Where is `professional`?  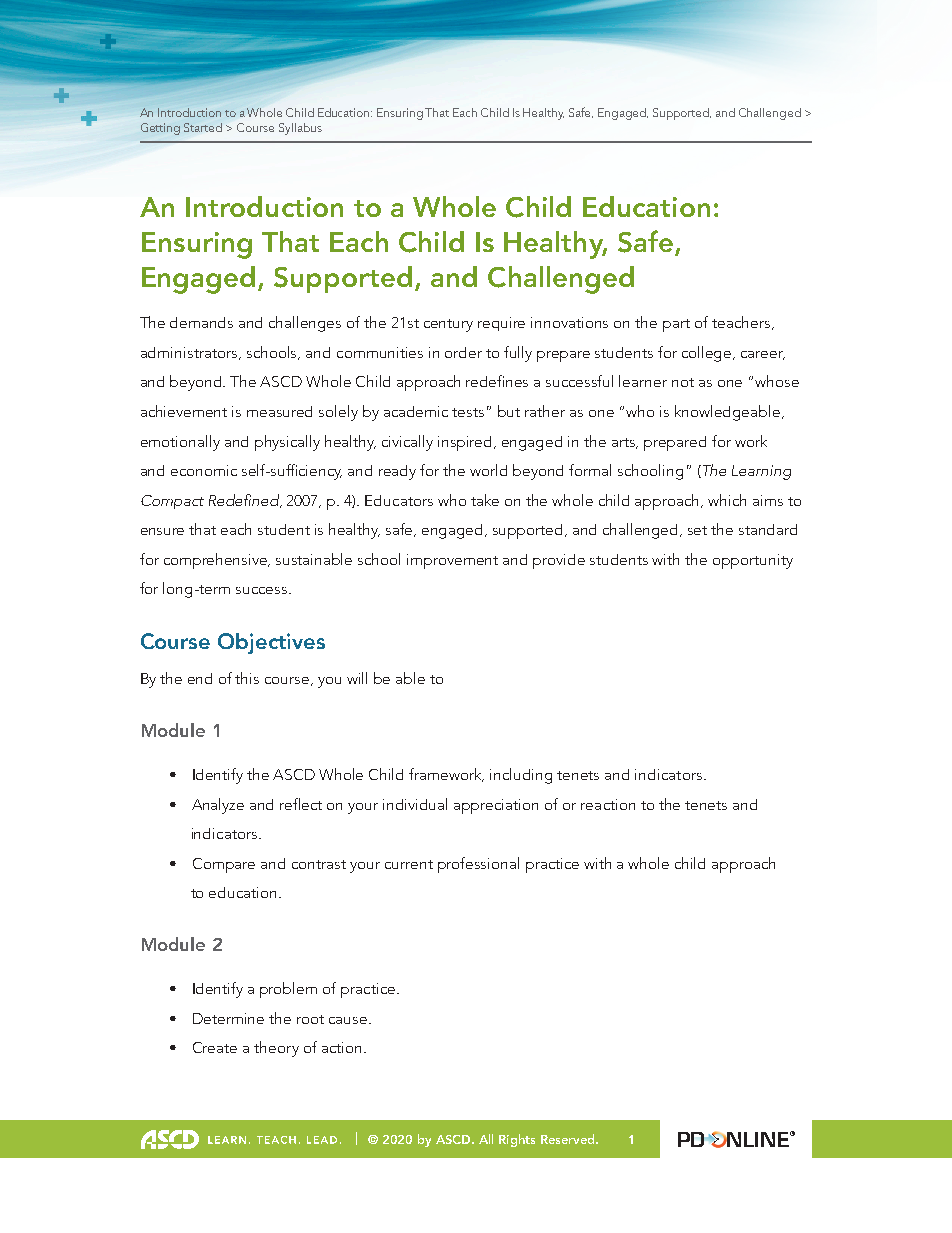
professional is located at coordinates (478, 865).
